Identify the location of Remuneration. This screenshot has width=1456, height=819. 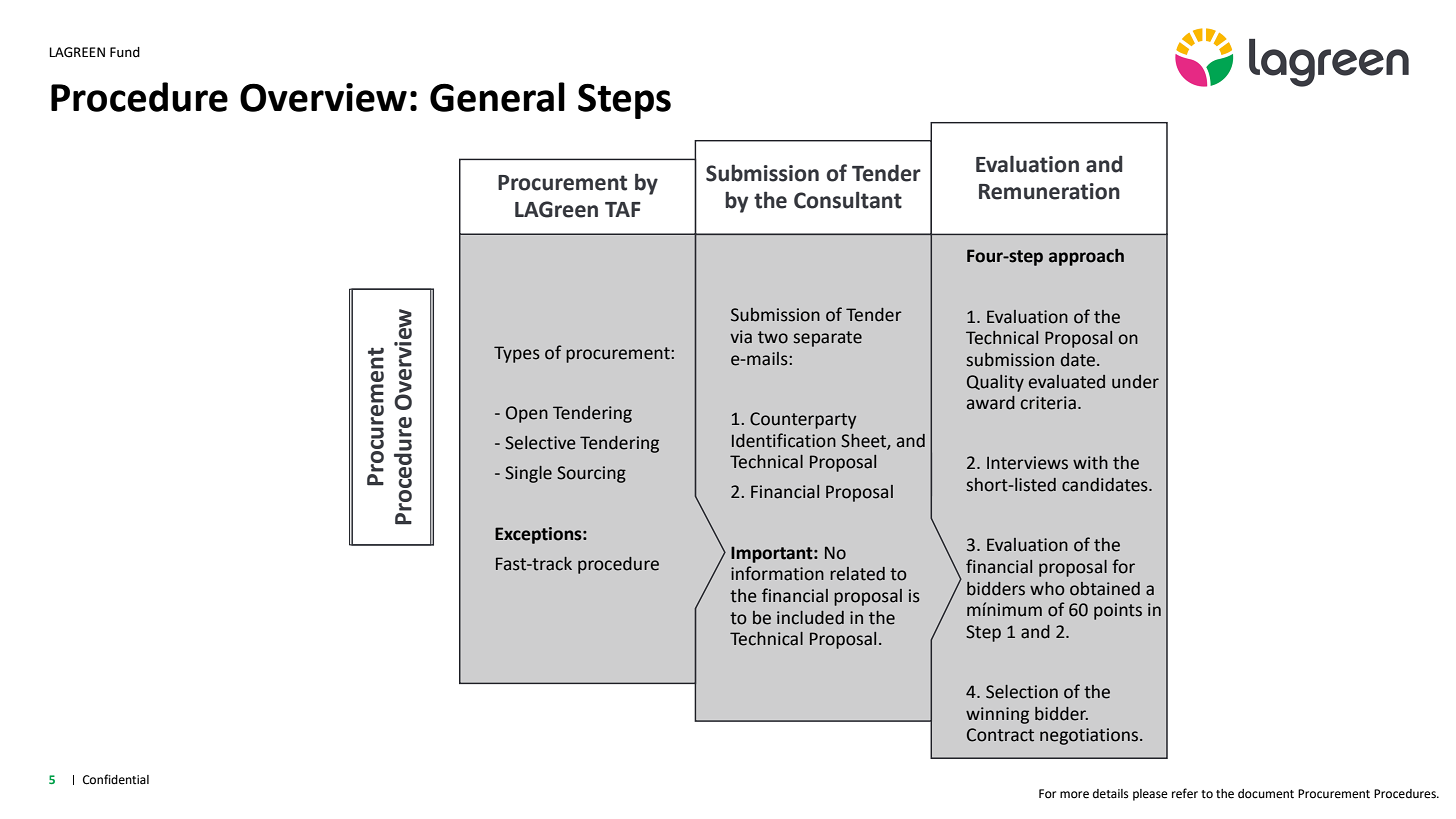
(1049, 191).
